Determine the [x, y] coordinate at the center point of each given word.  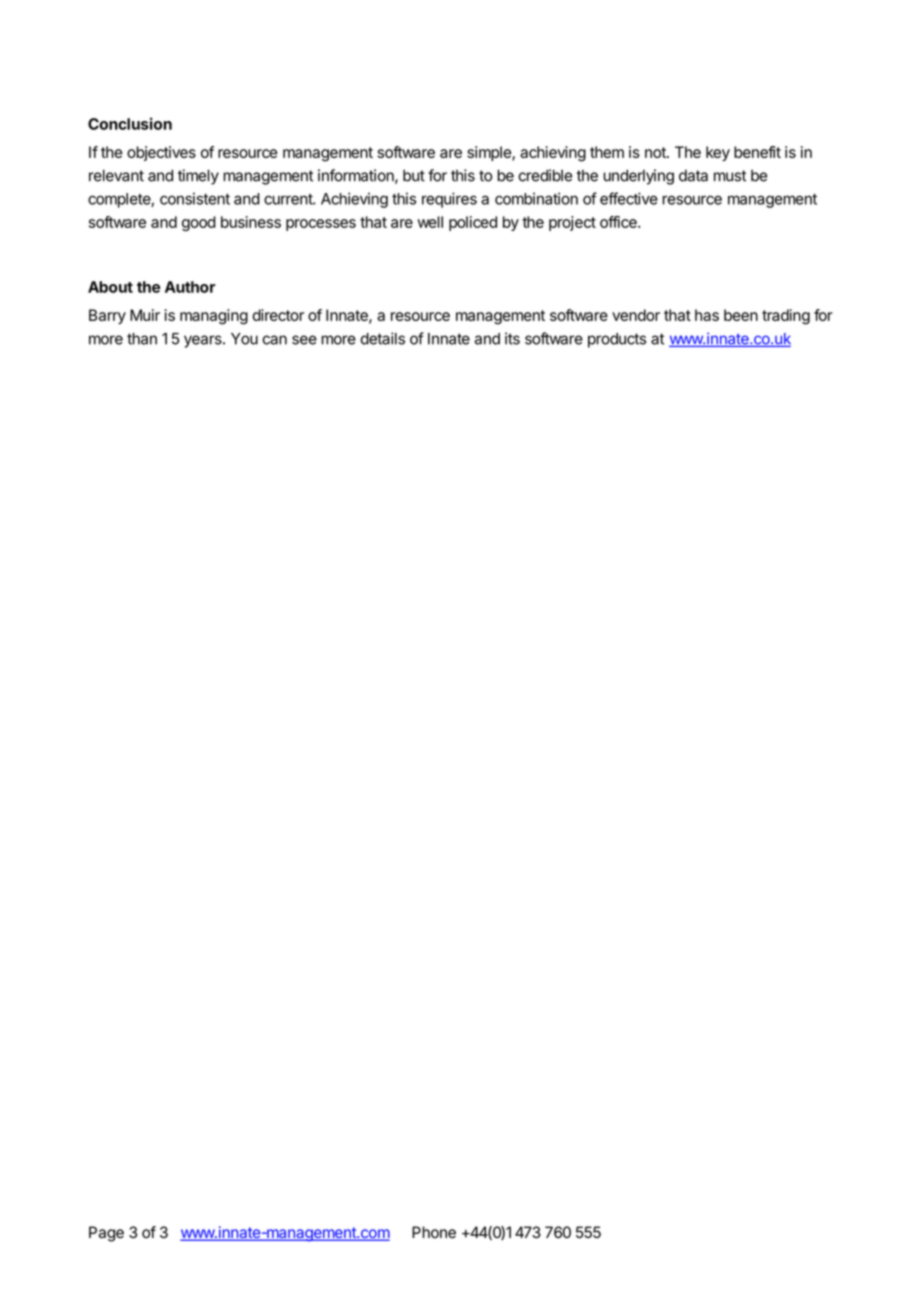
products [617, 340]
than [142, 339]
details [382, 338]
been [741, 315]
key [718, 153]
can [274, 340]
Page [106, 1234]
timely [198, 177]
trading [786, 317]
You [244, 339]
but [414, 175]
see [304, 340]
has [707, 315]
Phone [434, 1232]
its [512, 338]
